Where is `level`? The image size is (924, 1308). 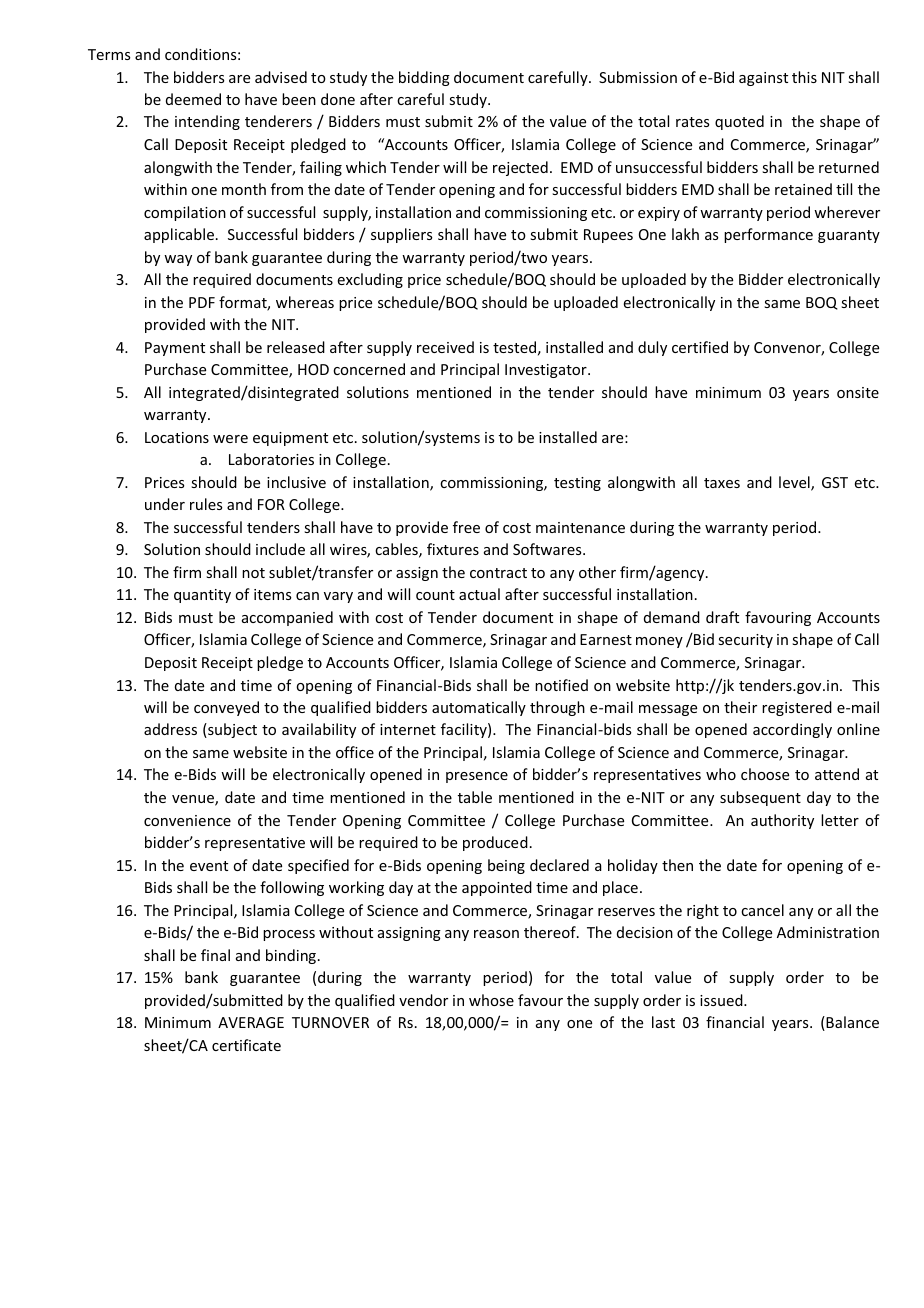
level is located at coordinates (795, 483).
